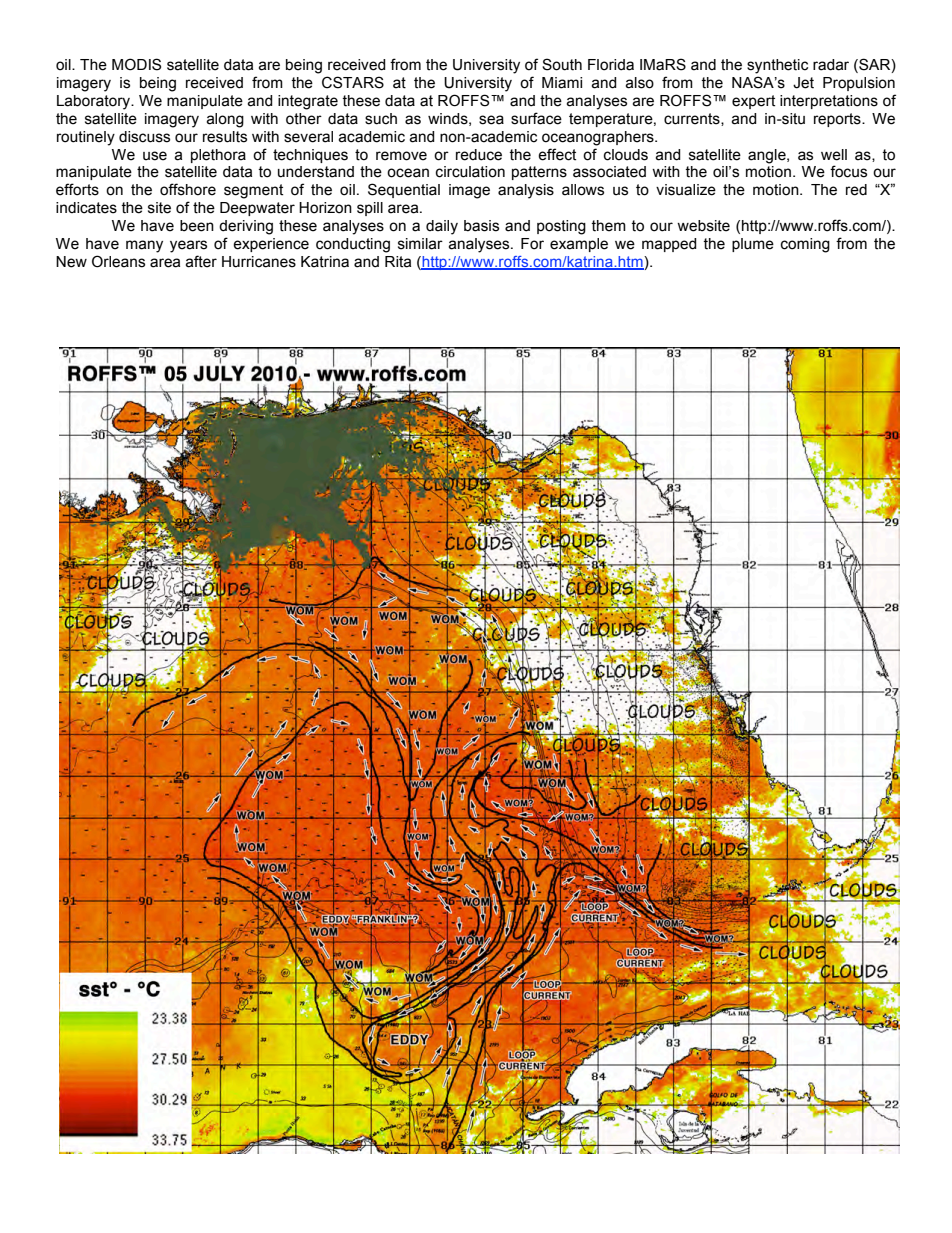 The width and height of the image is (952, 1233). What do you see at coordinates (479, 155) in the image?
I see `reduce` at bounding box center [479, 155].
